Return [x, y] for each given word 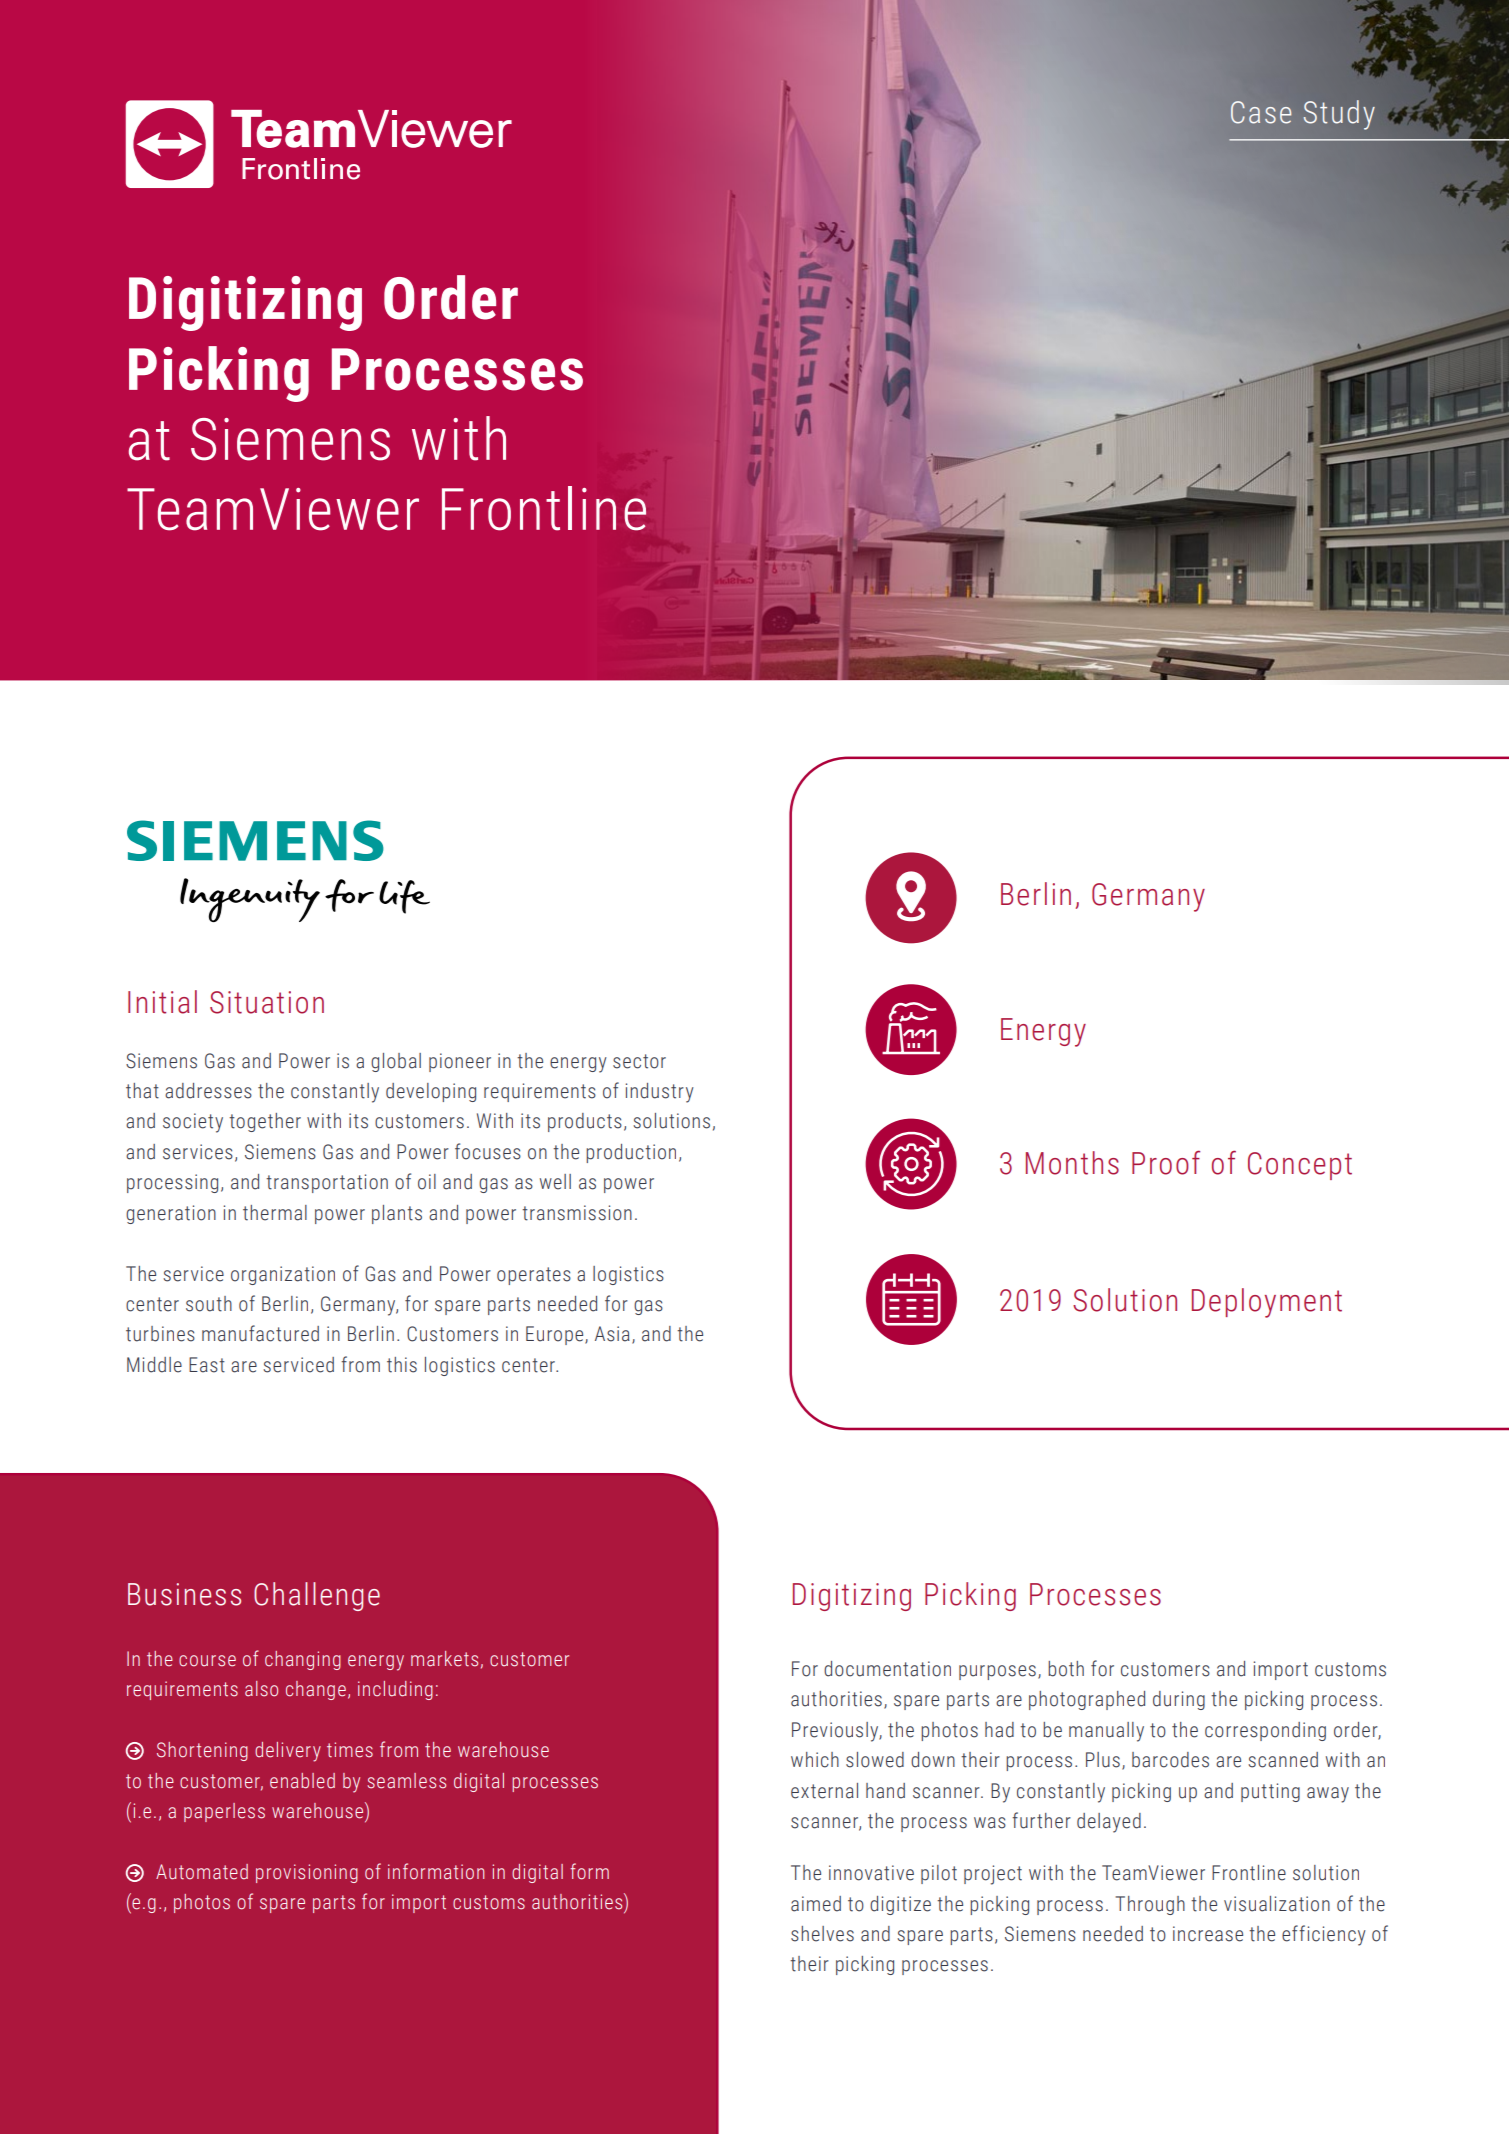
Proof [1166, 1162]
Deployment [1267, 1303]
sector [639, 1061]
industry [660, 1093]
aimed [816, 1904]
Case [1261, 112]
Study [1339, 115]
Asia [612, 1334]
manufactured [260, 1333]
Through [1150, 1905]
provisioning [307, 1873]
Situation [267, 1002]
